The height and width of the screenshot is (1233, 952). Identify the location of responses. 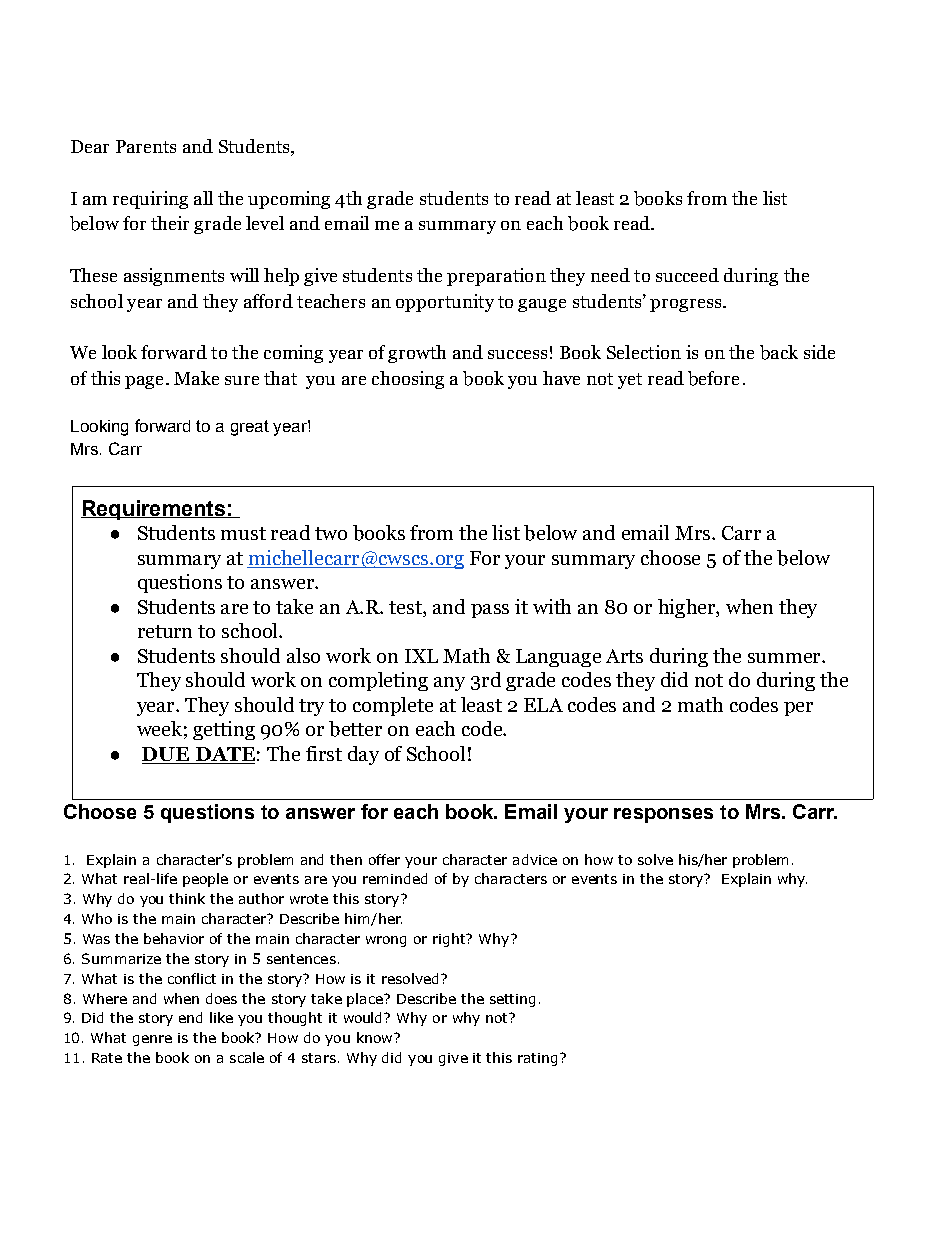
(663, 815).
